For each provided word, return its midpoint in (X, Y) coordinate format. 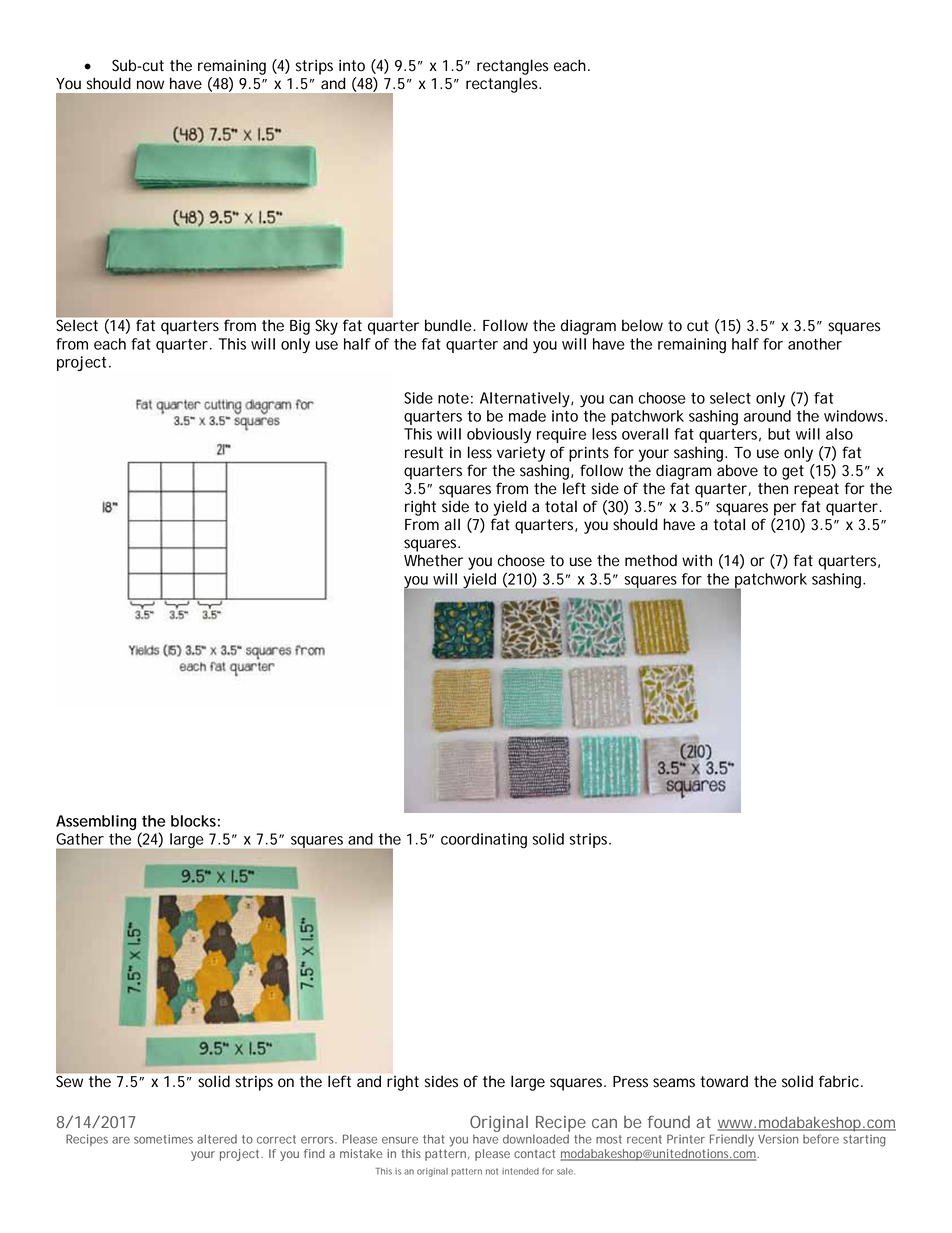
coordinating (484, 841)
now (150, 85)
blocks (193, 821)
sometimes (163, 1139)
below (642, 325)
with (697, 560)
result (424, 452)
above (737, 470)
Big (300, 327)
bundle (448, 325)
